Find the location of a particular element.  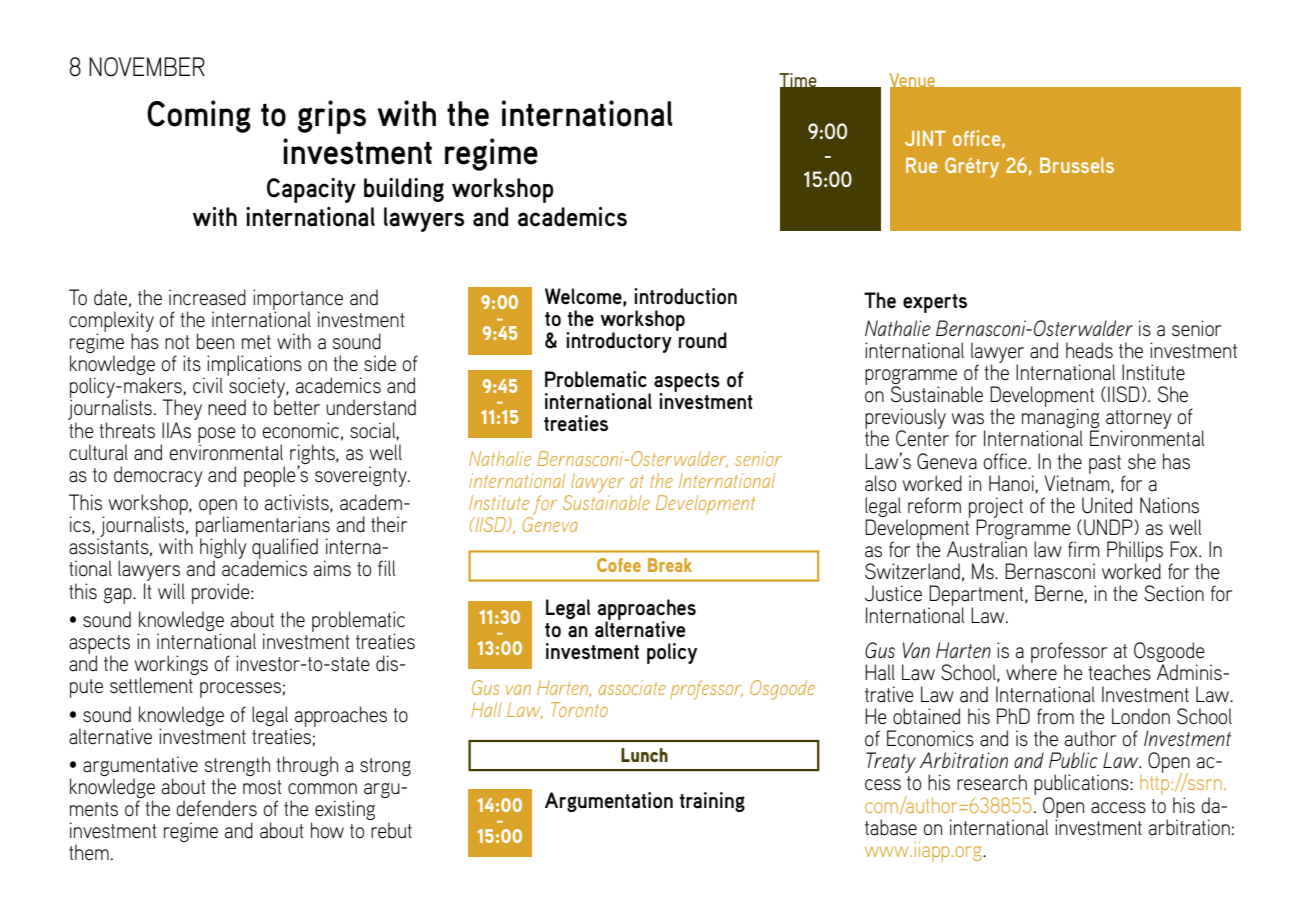

Brussels is located at coordinates (1077, 165).
